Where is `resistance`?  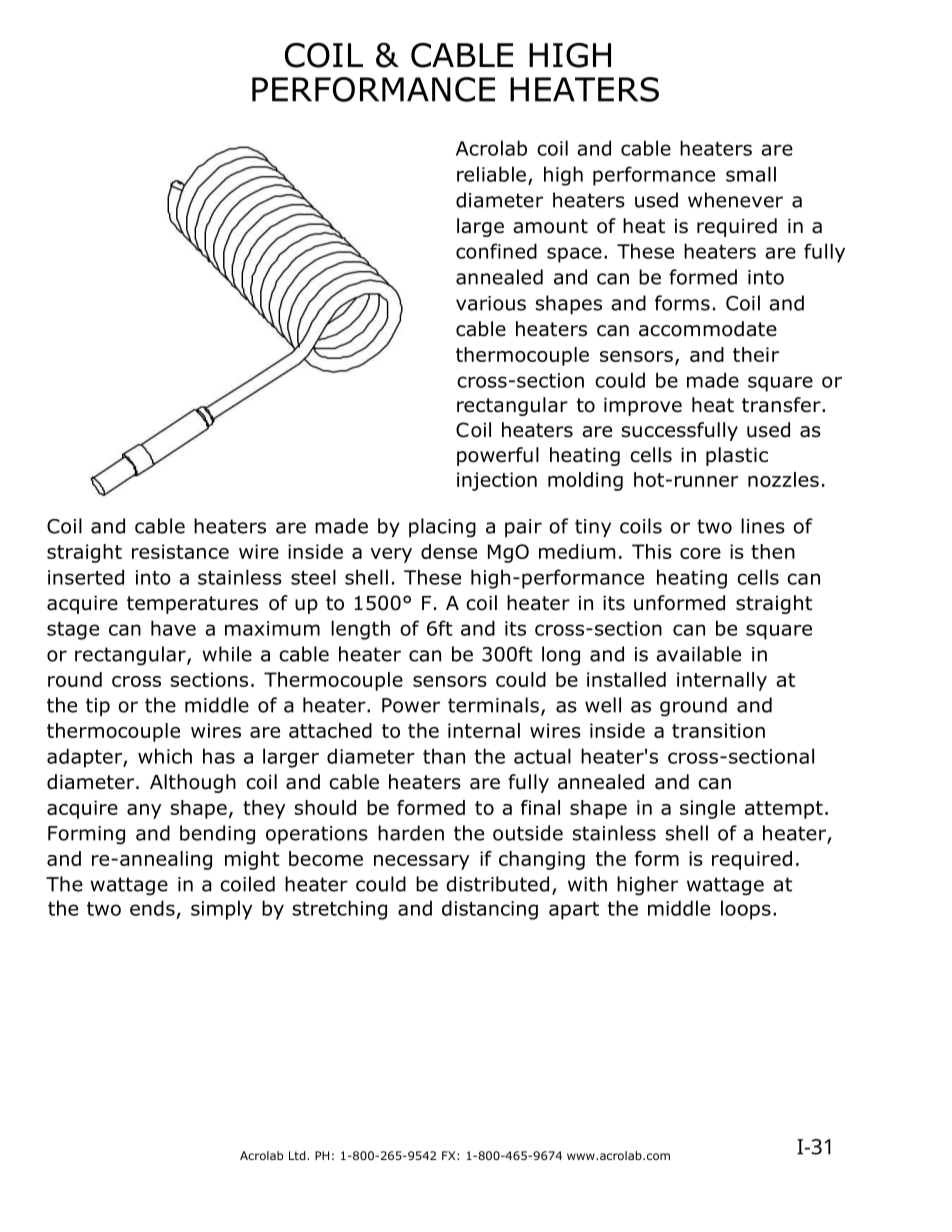 resistance is located at coordinates (180, 551).
